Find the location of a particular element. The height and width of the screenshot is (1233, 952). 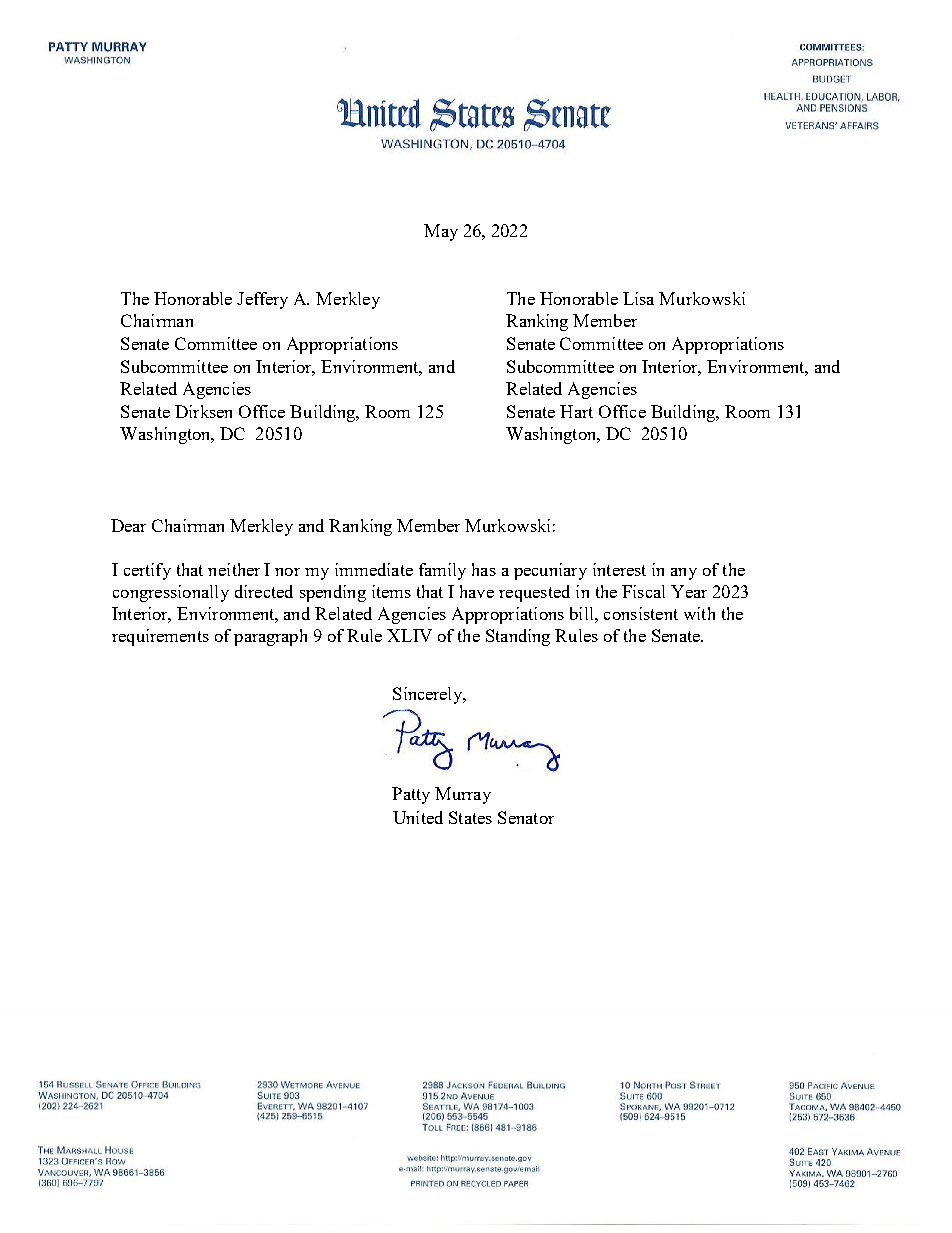

consistent is located at coordinates (641, 613).
